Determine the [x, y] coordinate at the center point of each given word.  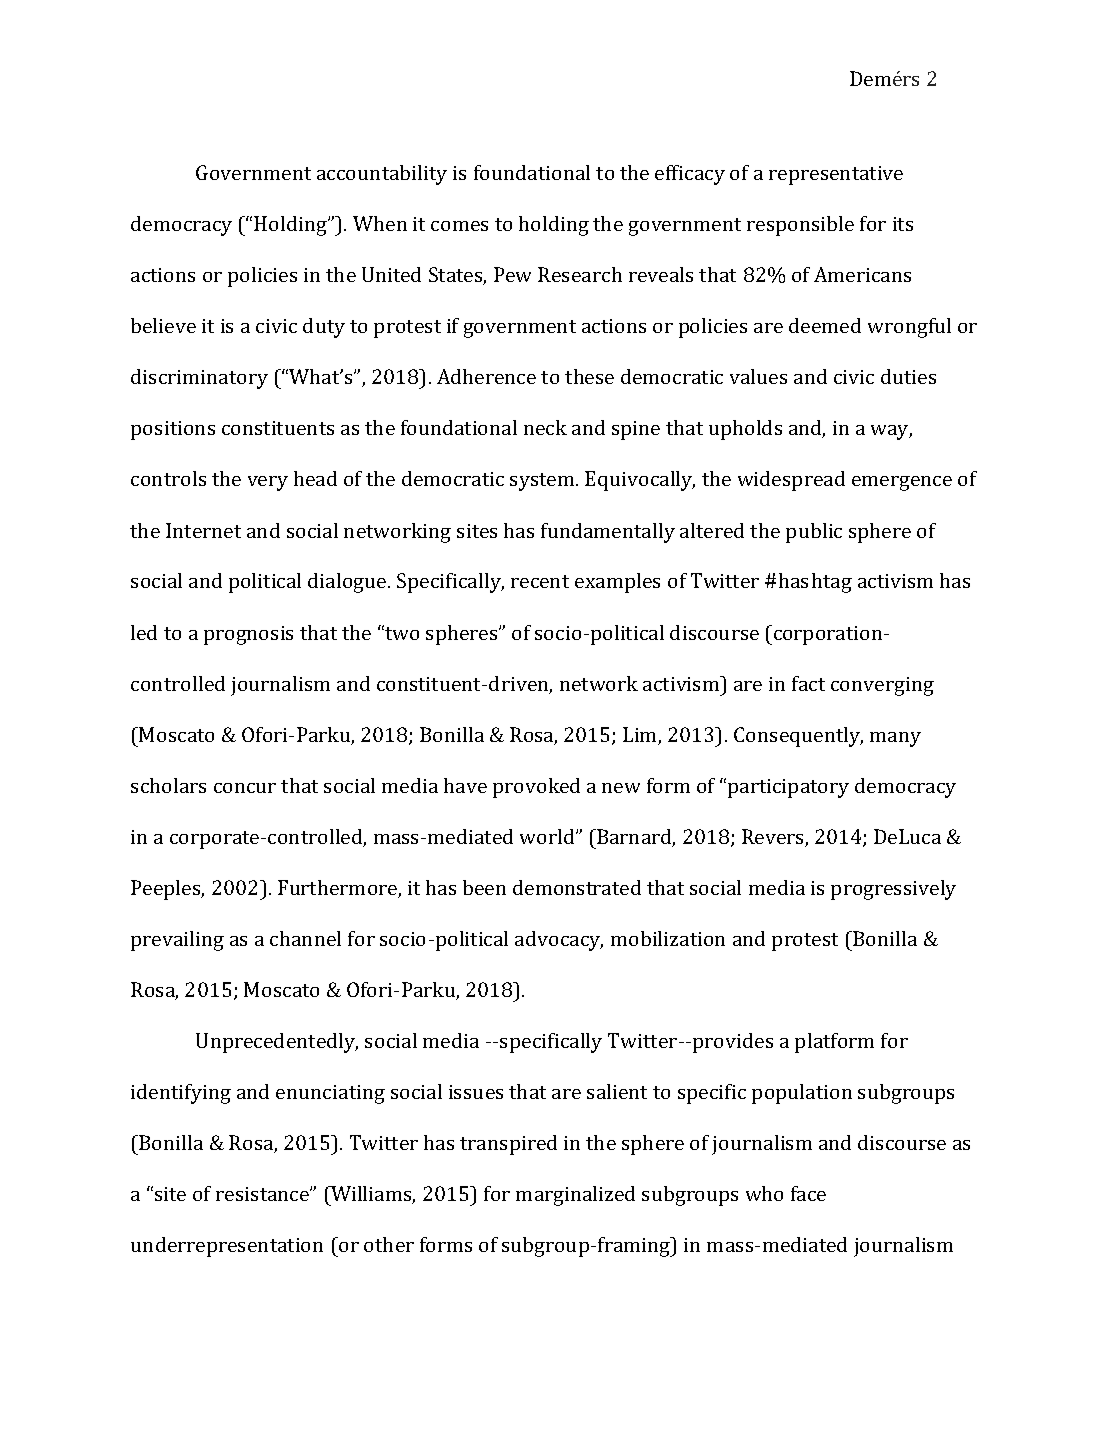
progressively [893, 890]
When [380, 223]
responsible [800, 226]
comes [459, 226]
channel [305, 938]
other [389, 1244]
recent [540, 581]
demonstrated [577, 887]
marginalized [575, 1196]
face [808, 1193]
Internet [203, 530]
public [814, 533]
